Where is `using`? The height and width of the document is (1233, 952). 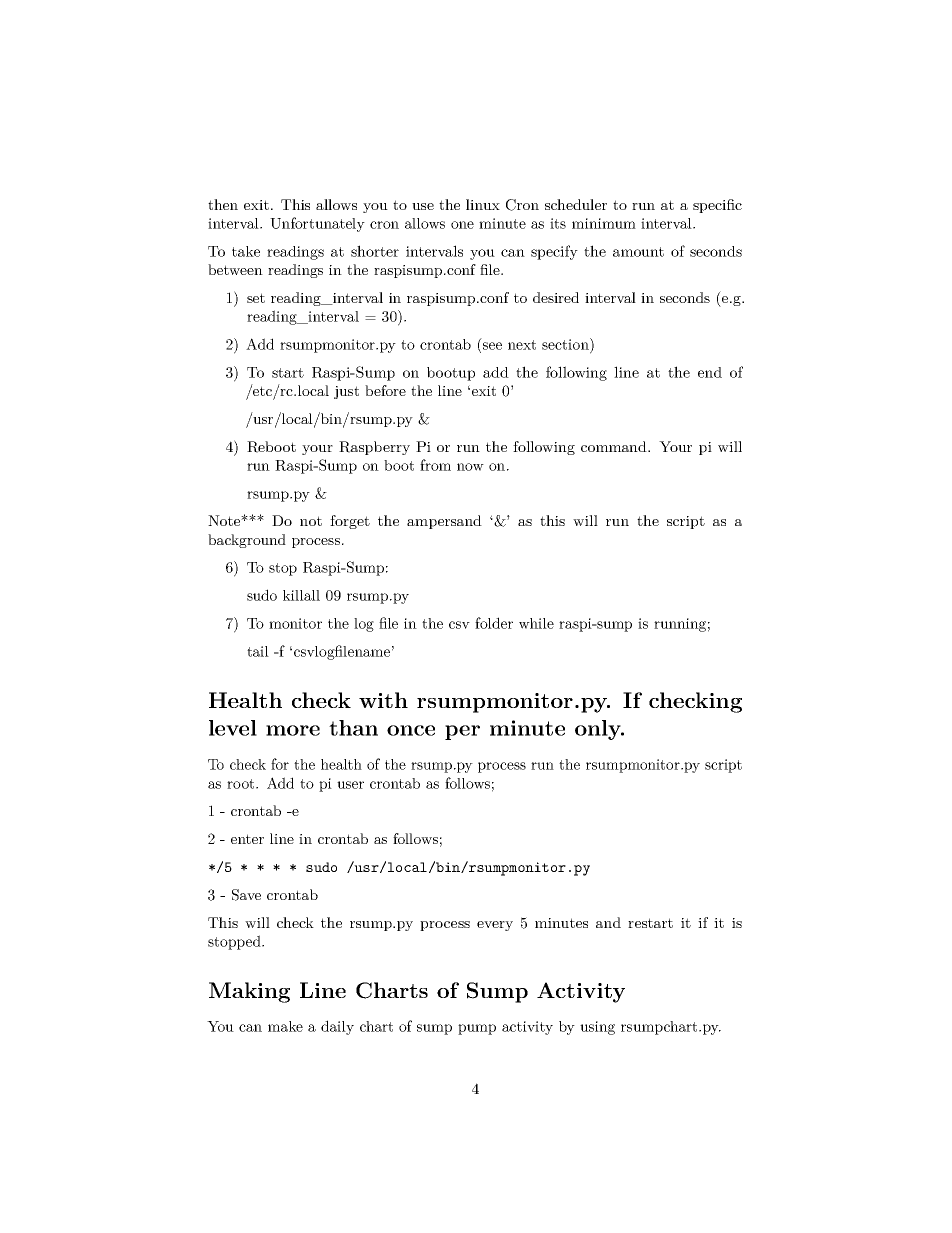 using is located at coordinates (597, 1028).
